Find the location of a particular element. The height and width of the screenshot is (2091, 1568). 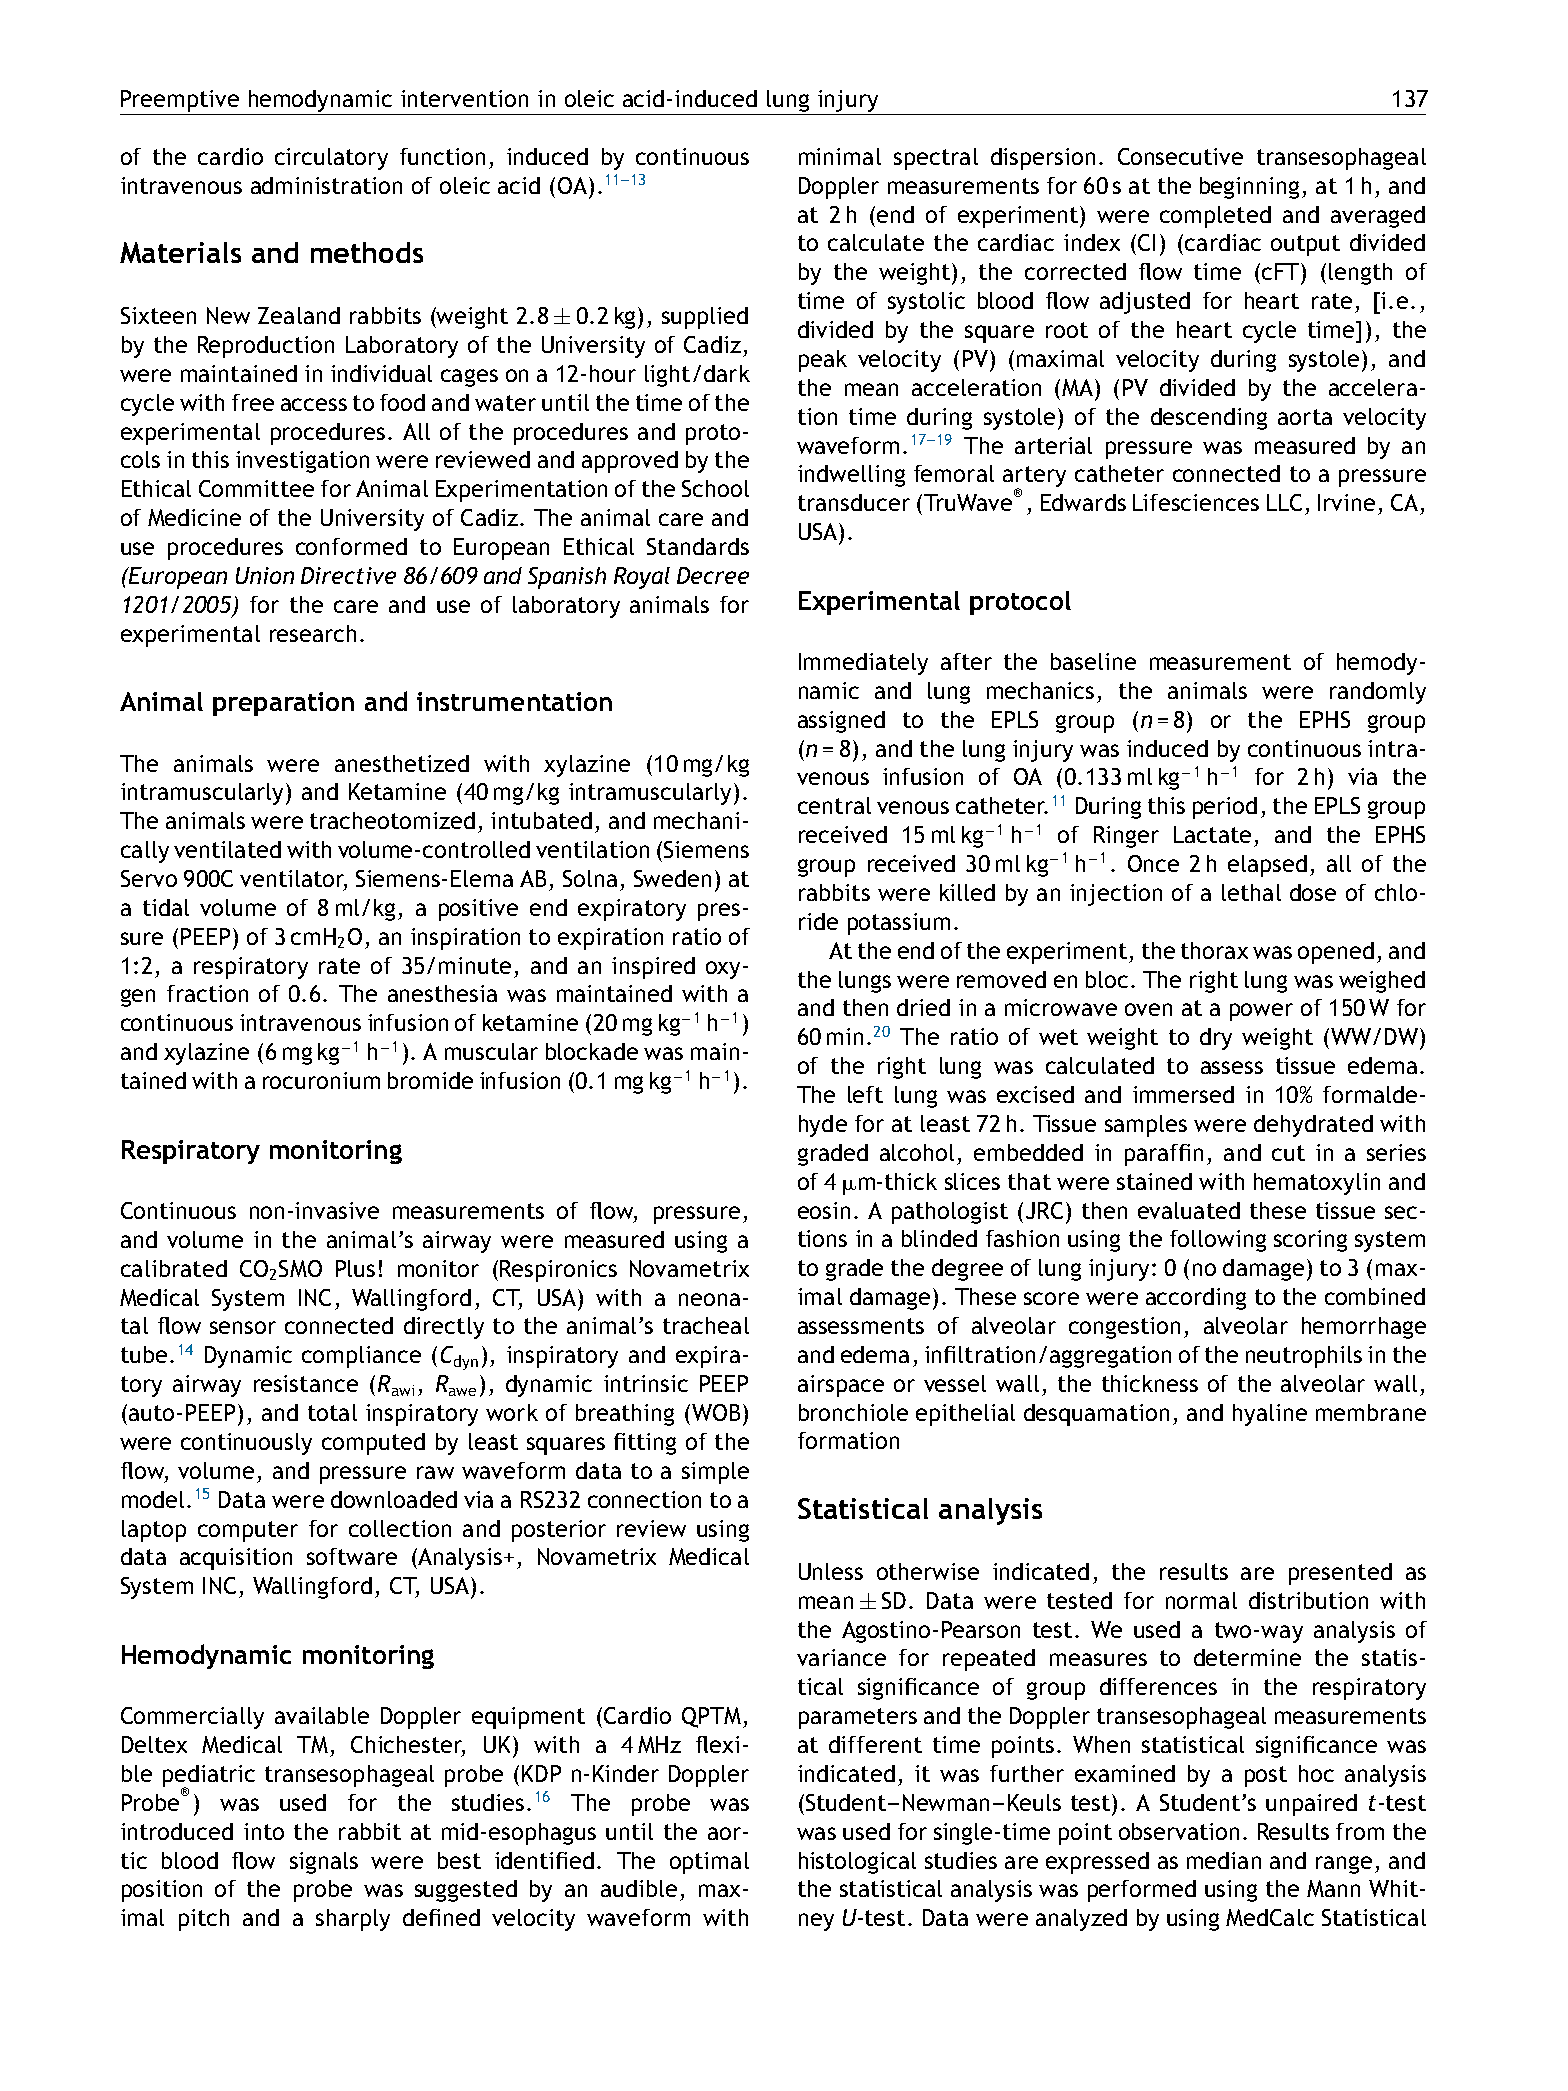

School is located at coordinates (715, 488).
